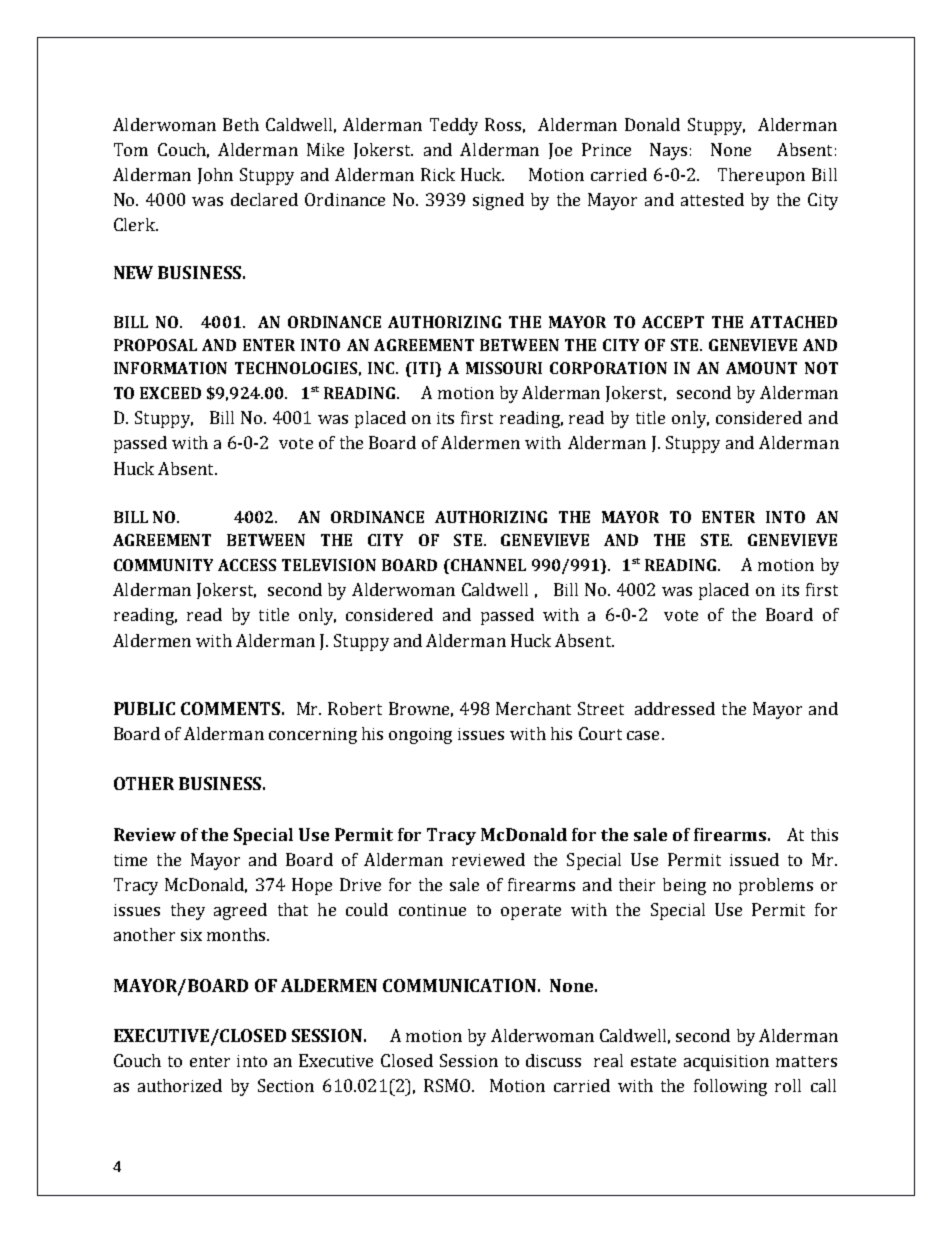 The height and width of the screenshot is (1233, 952). What do you see at coordinates (553, 1060) in the screenshot?
I see `discuss` at bounding box center [553, 1060].
